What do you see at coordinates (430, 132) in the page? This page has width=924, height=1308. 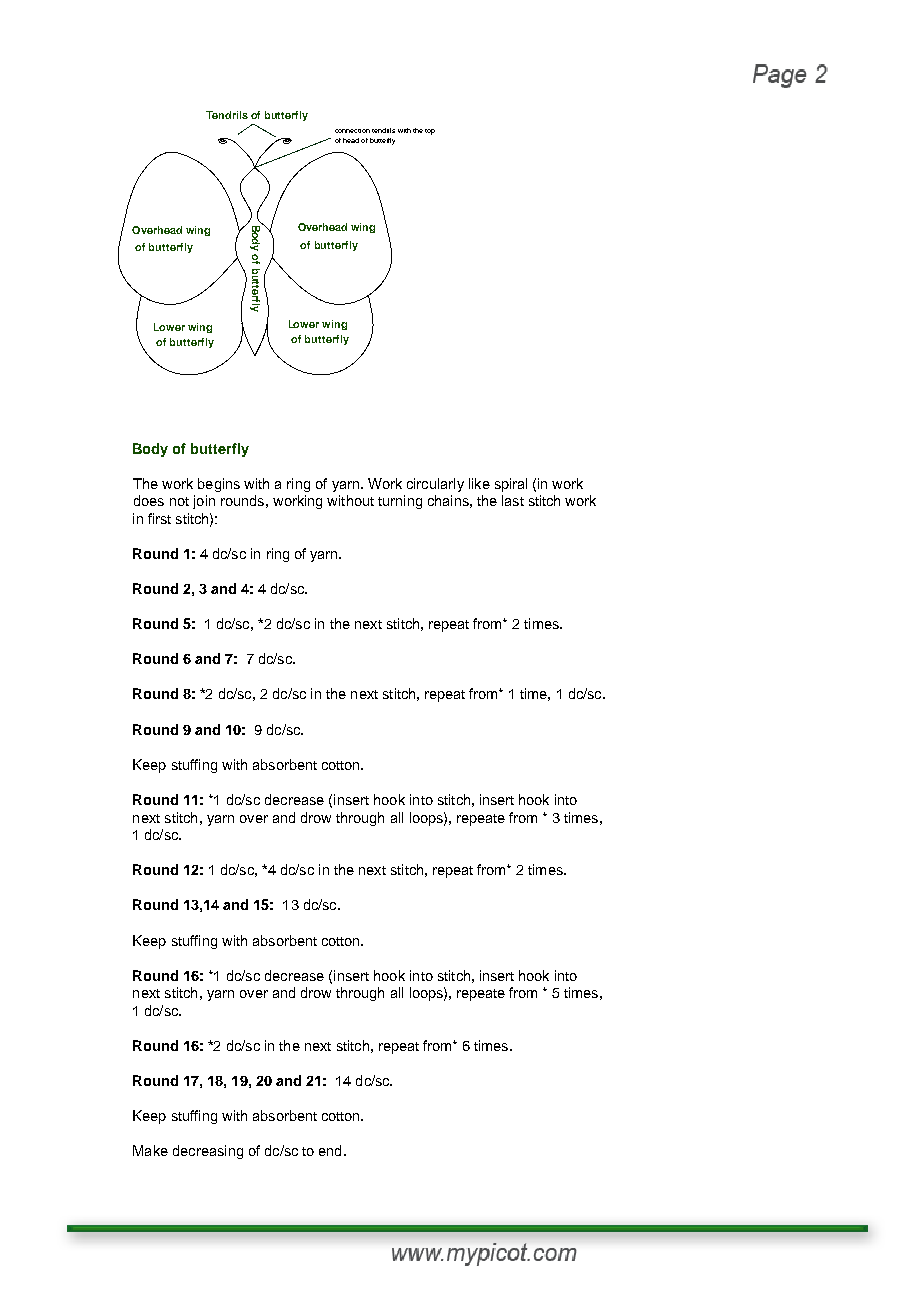 I see `top` at bounding box center [430, 132].
